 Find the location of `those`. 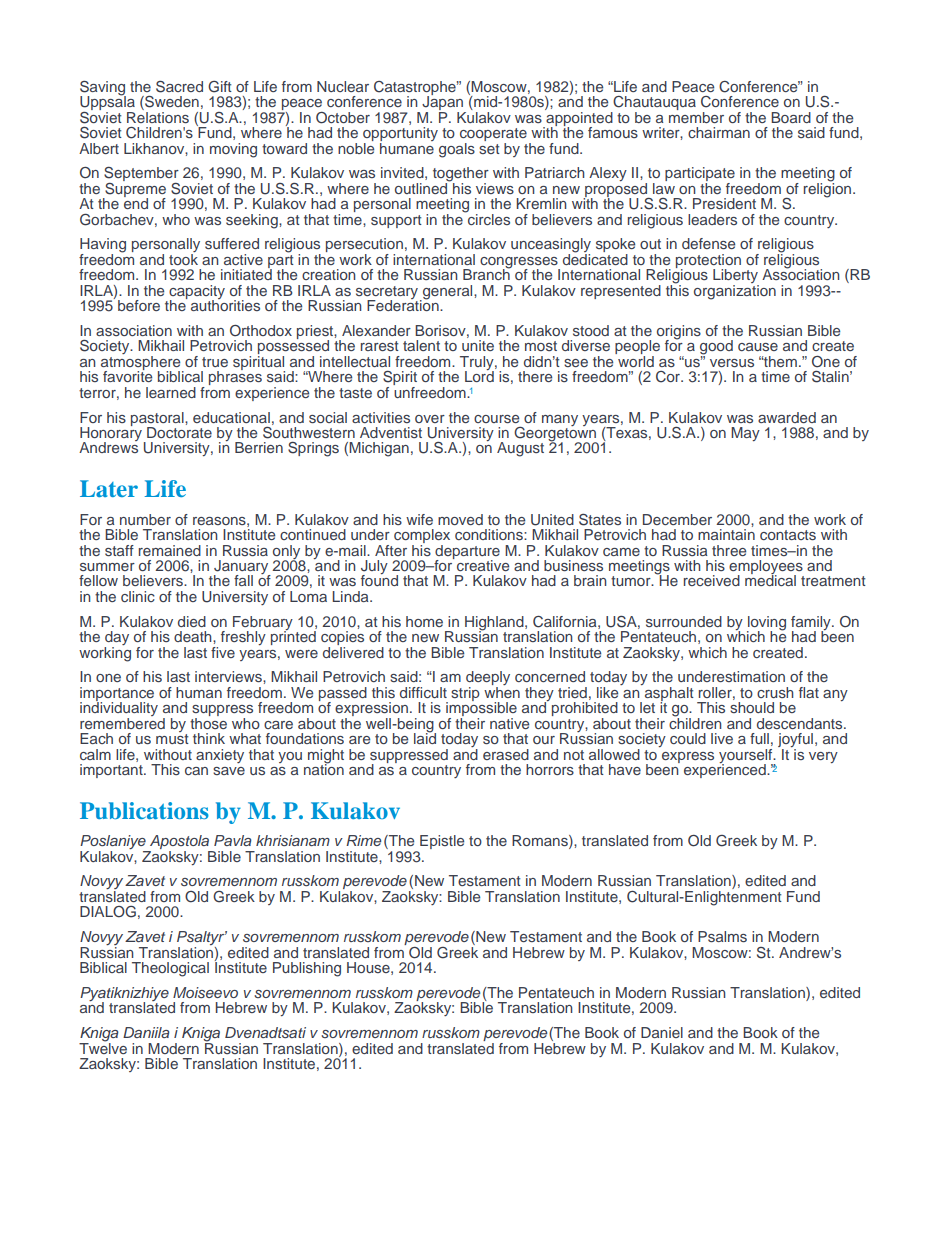

those is located at coordinates (208, 722).
